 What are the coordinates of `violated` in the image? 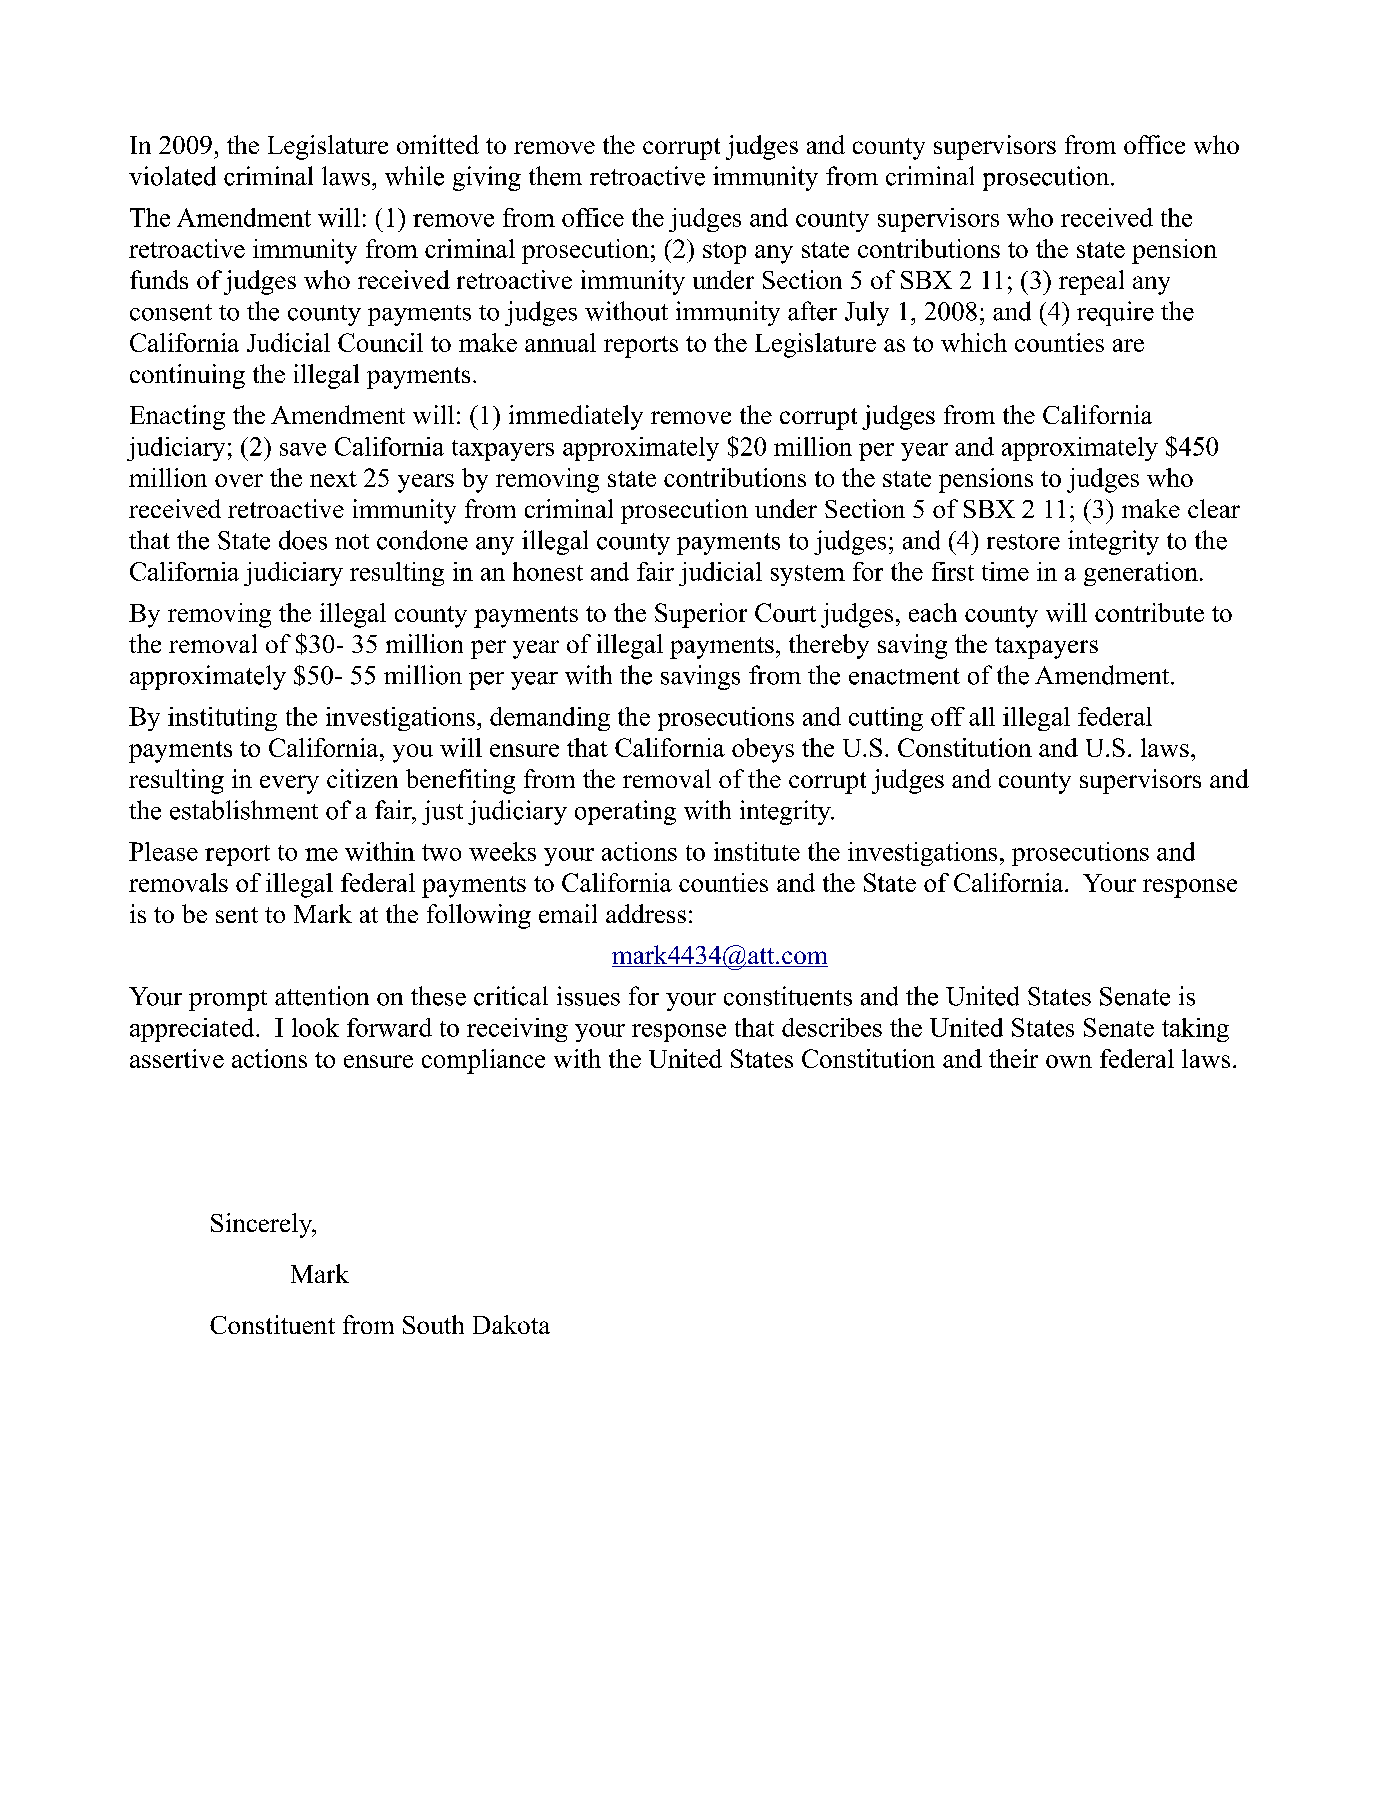 It's located at (172, 176).
